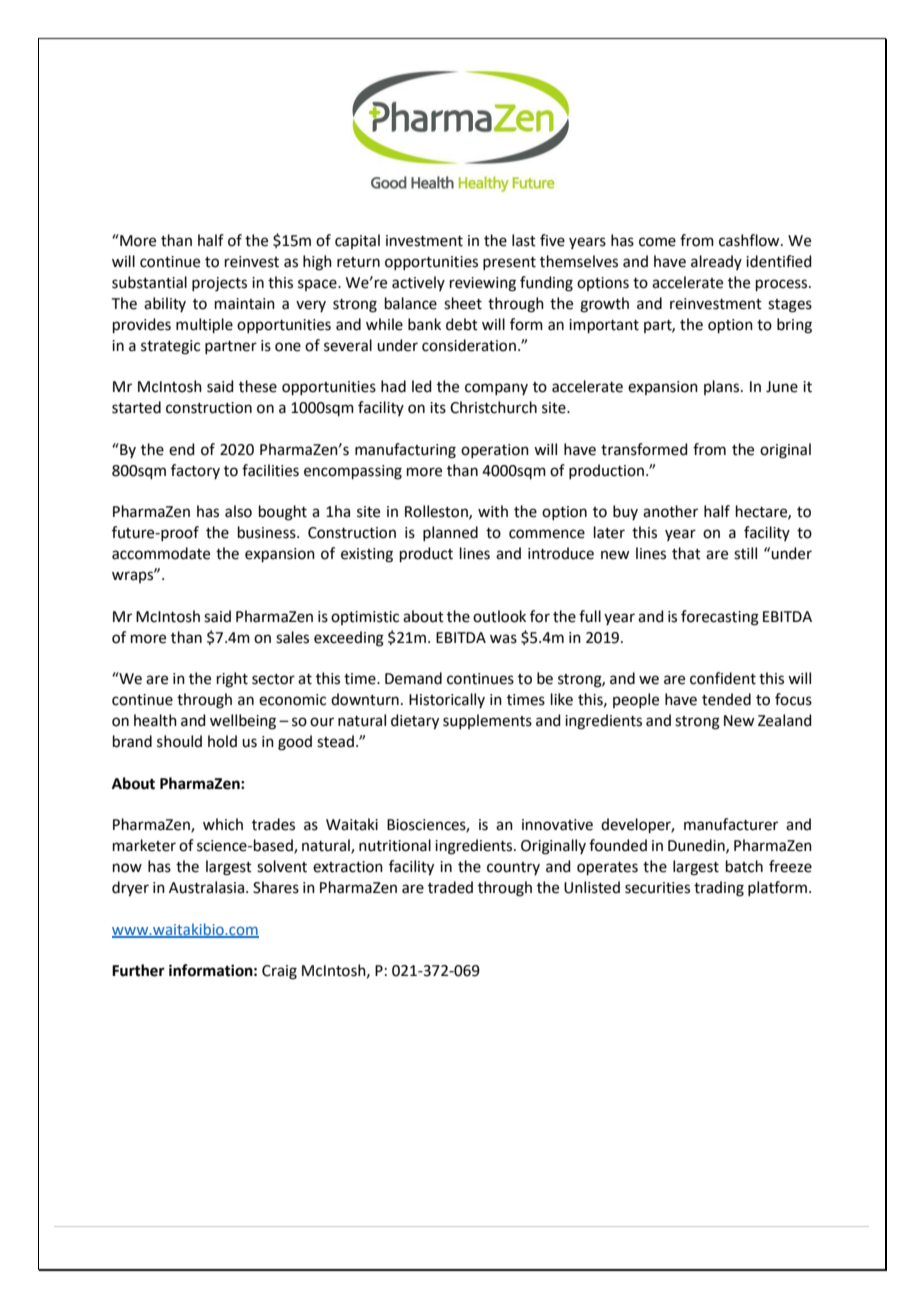 Image resolution: width=924 pixels, height=1308 pixels. Describe the element at coordinates (720, 618) in the document. I see `forecasting` at that location.
